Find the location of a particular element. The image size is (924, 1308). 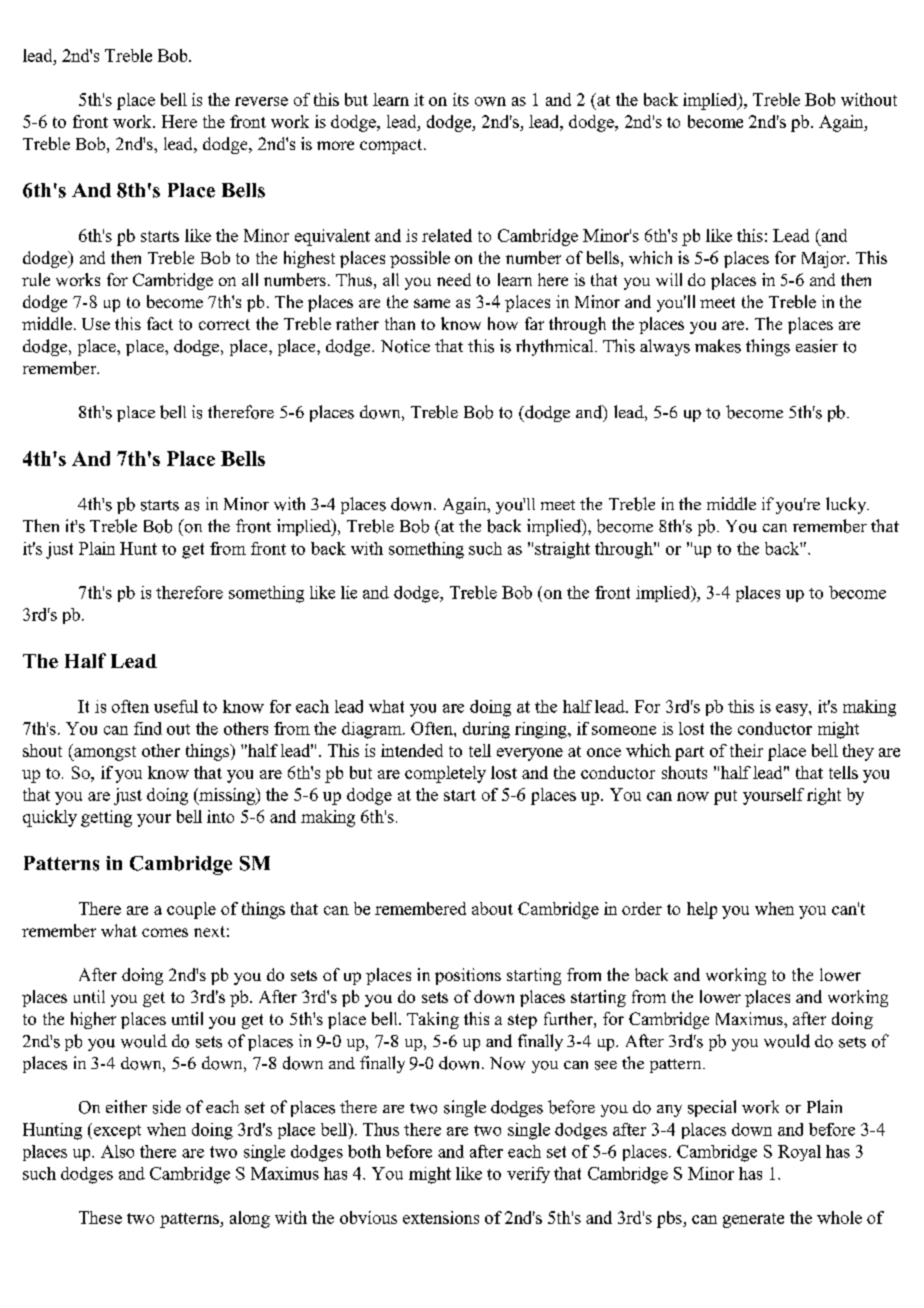

generate is located at coordinates (753, 1220).
